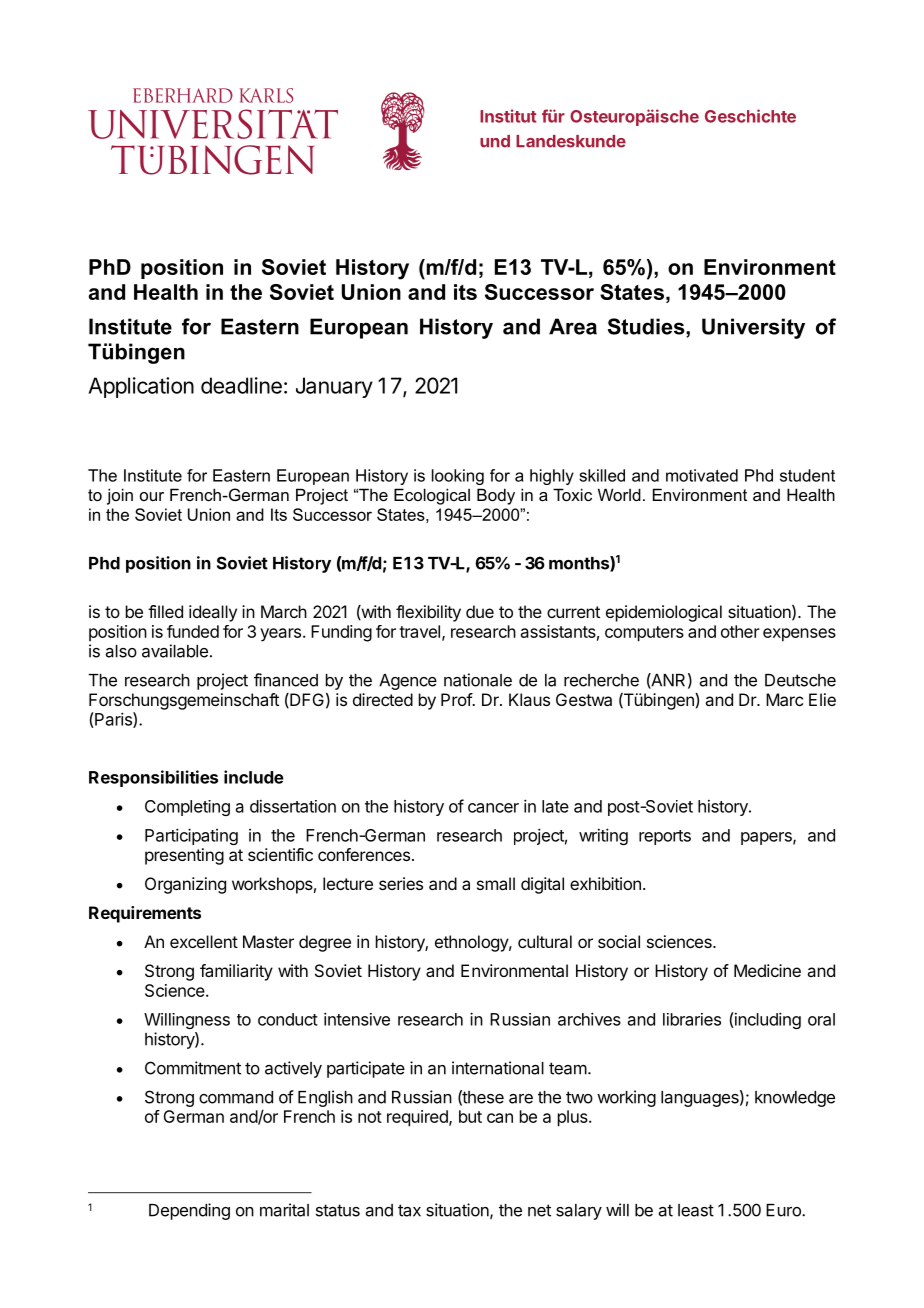  I want to click on tax, so click(409, 1210).
